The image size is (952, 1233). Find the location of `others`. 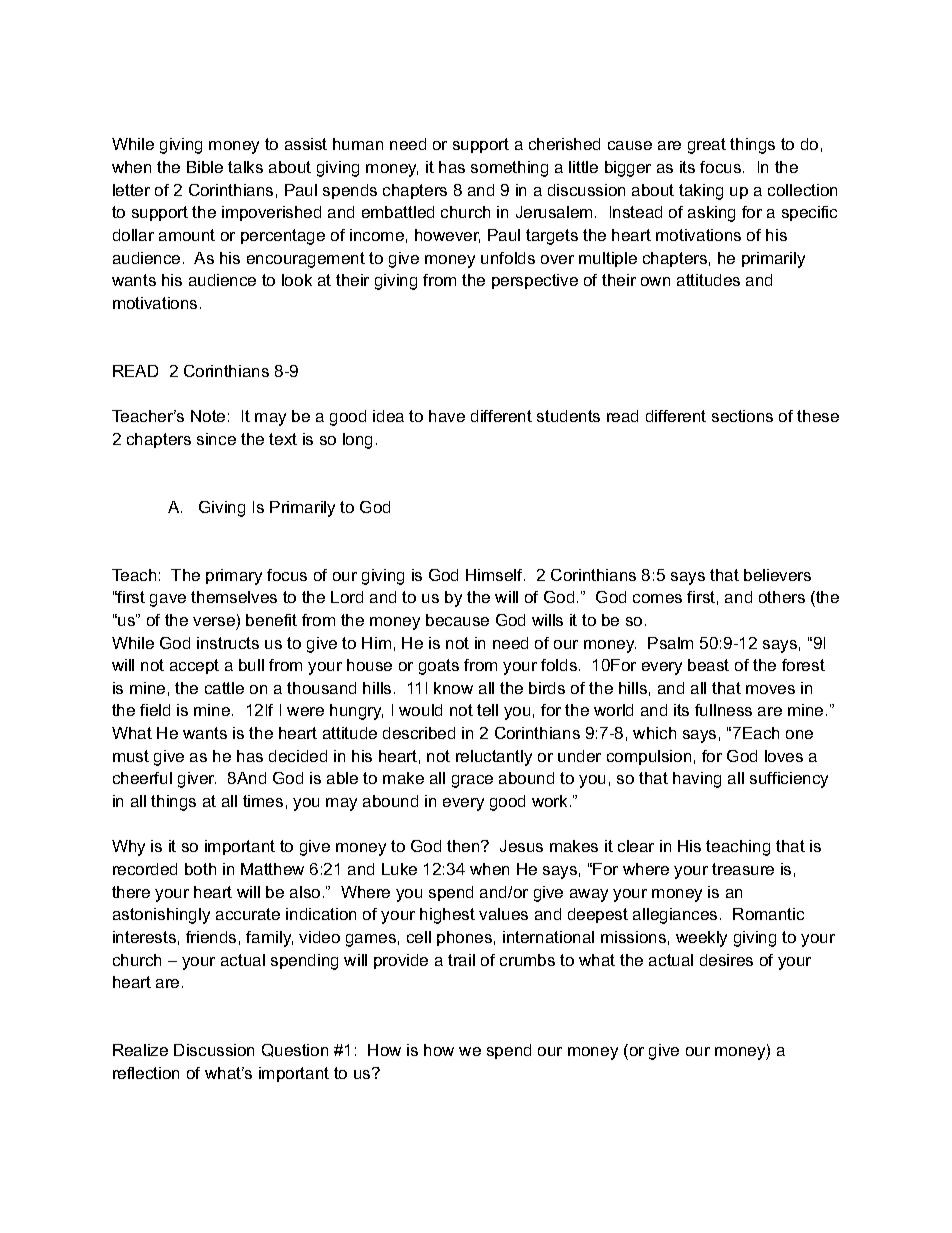

others is located at coordinates (782, 597).
